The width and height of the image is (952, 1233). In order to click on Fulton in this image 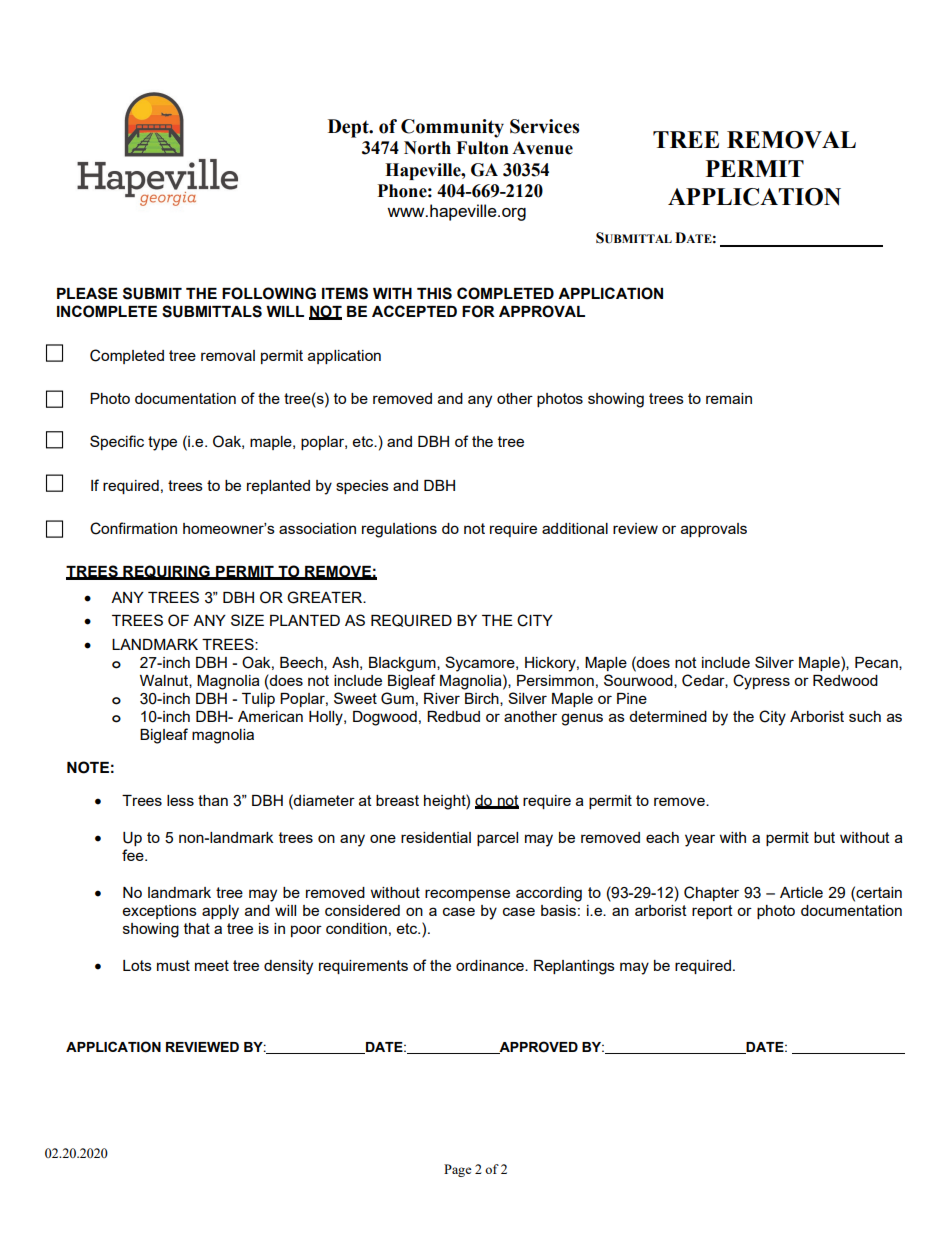, I will do `click(482, 148)`.
